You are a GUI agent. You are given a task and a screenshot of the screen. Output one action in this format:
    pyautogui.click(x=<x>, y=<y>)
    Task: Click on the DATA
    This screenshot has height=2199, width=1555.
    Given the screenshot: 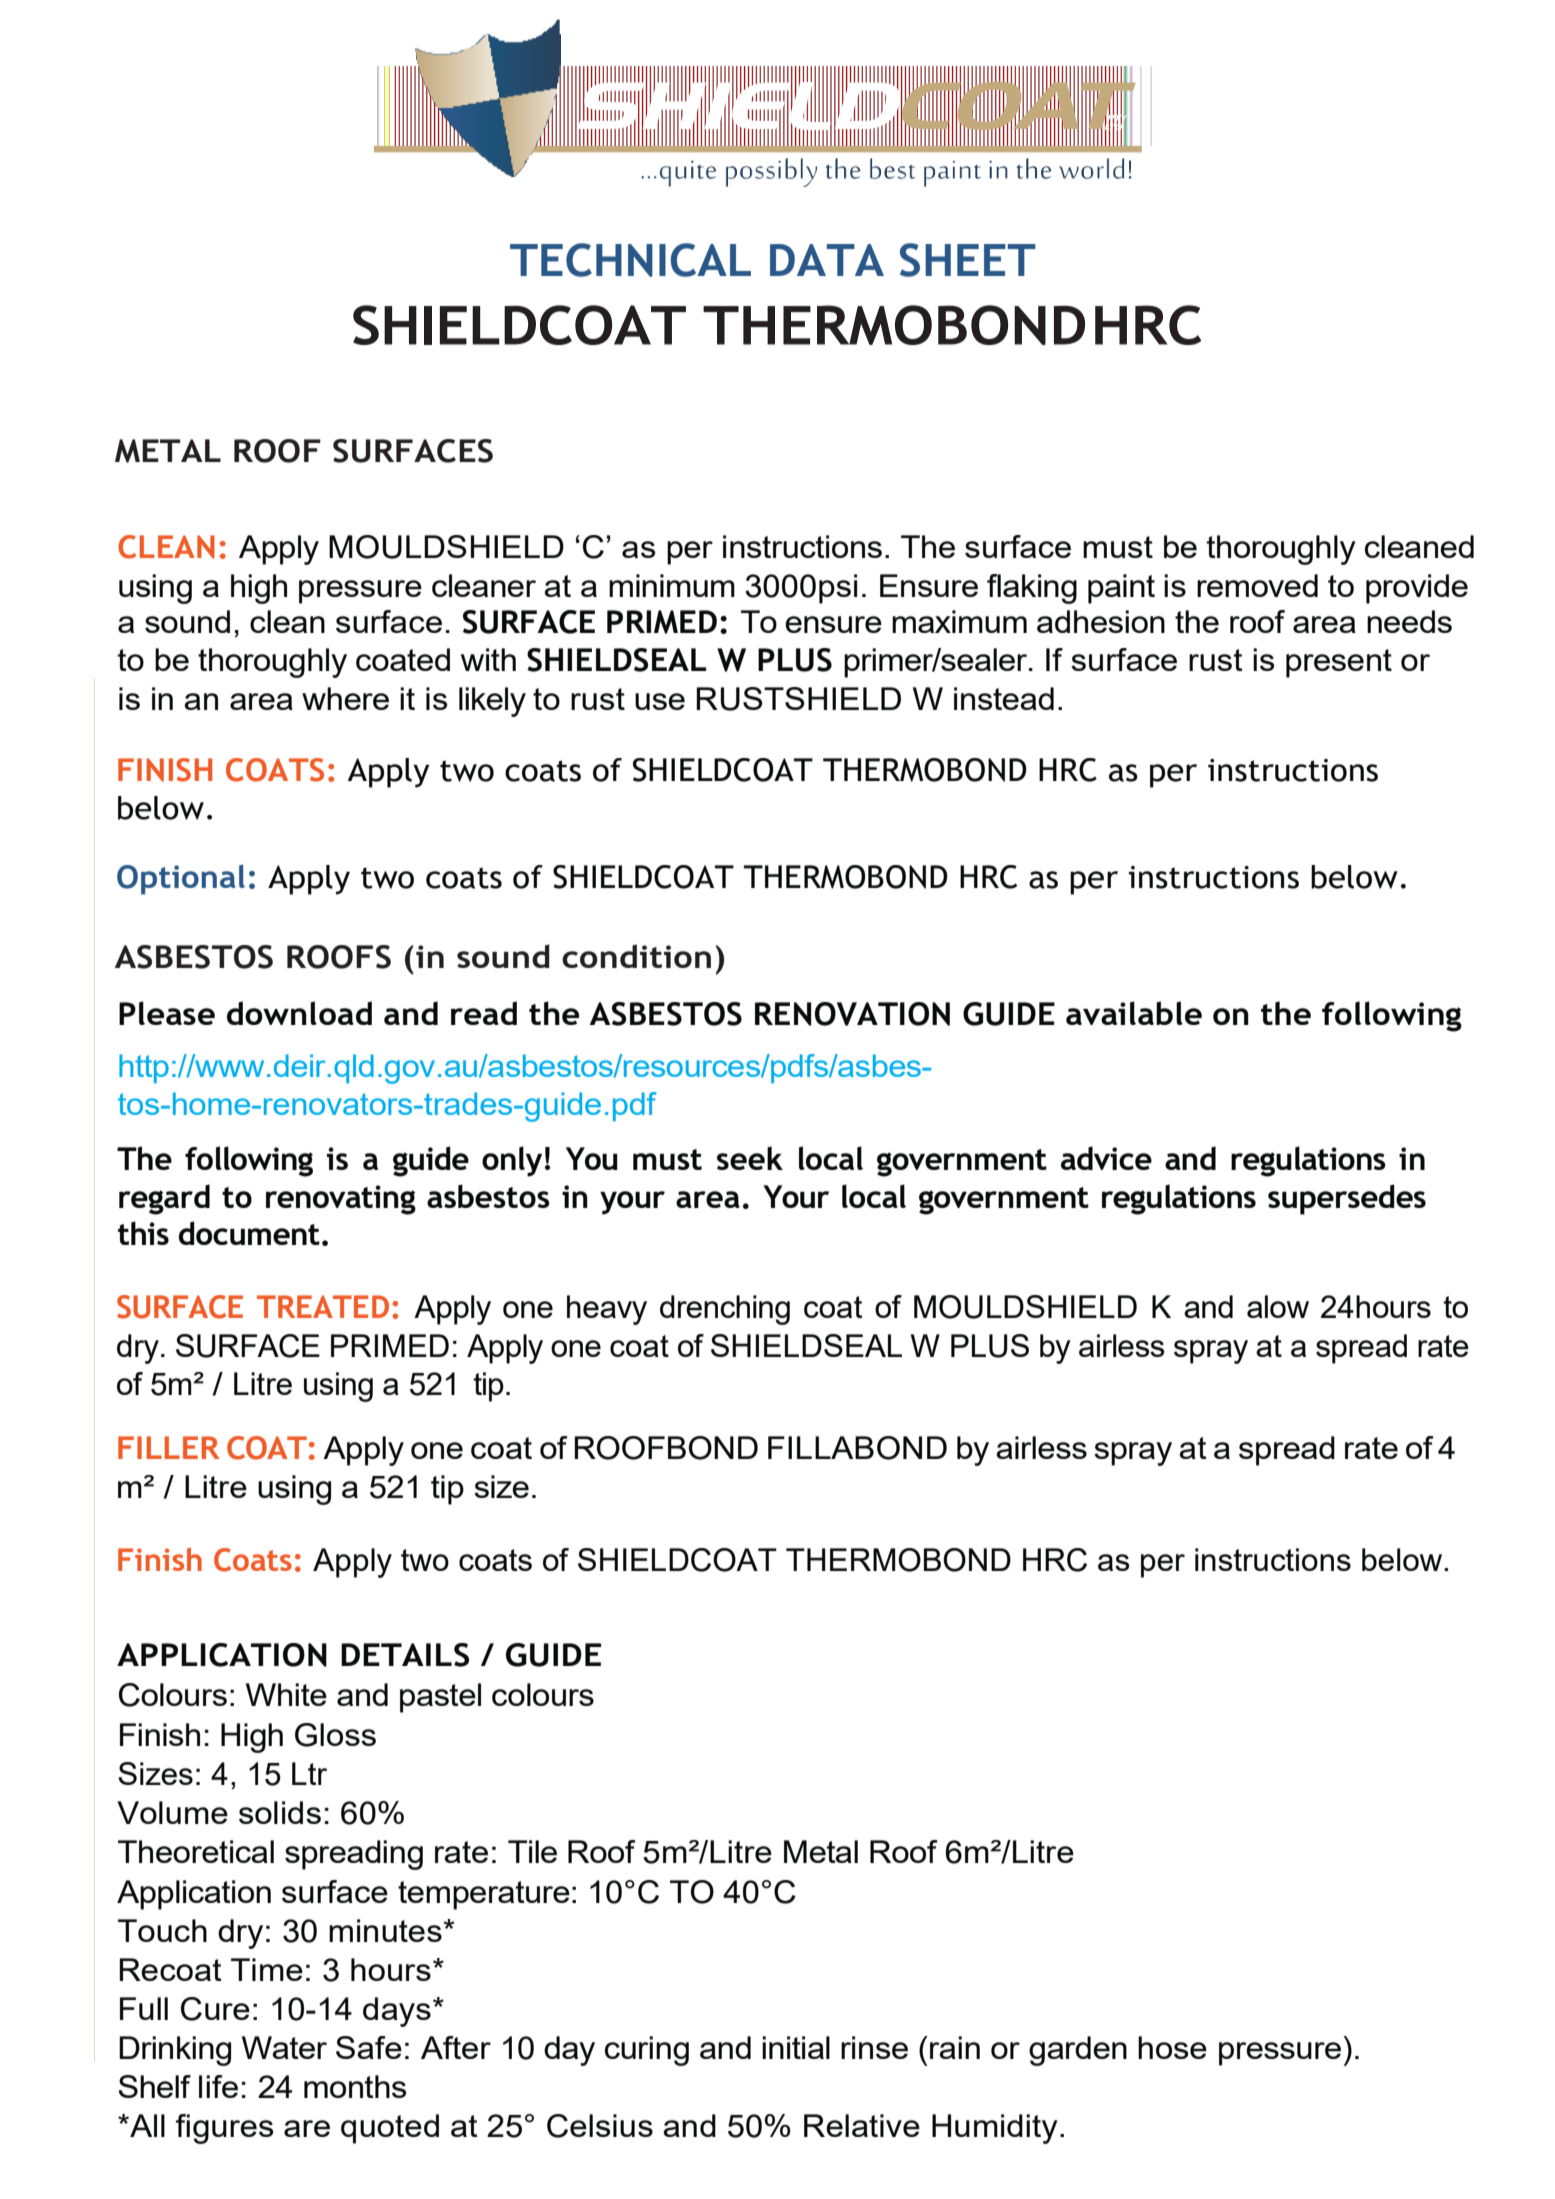 What is the action you would take?
    pyautogui.click(x=827, y=260)
